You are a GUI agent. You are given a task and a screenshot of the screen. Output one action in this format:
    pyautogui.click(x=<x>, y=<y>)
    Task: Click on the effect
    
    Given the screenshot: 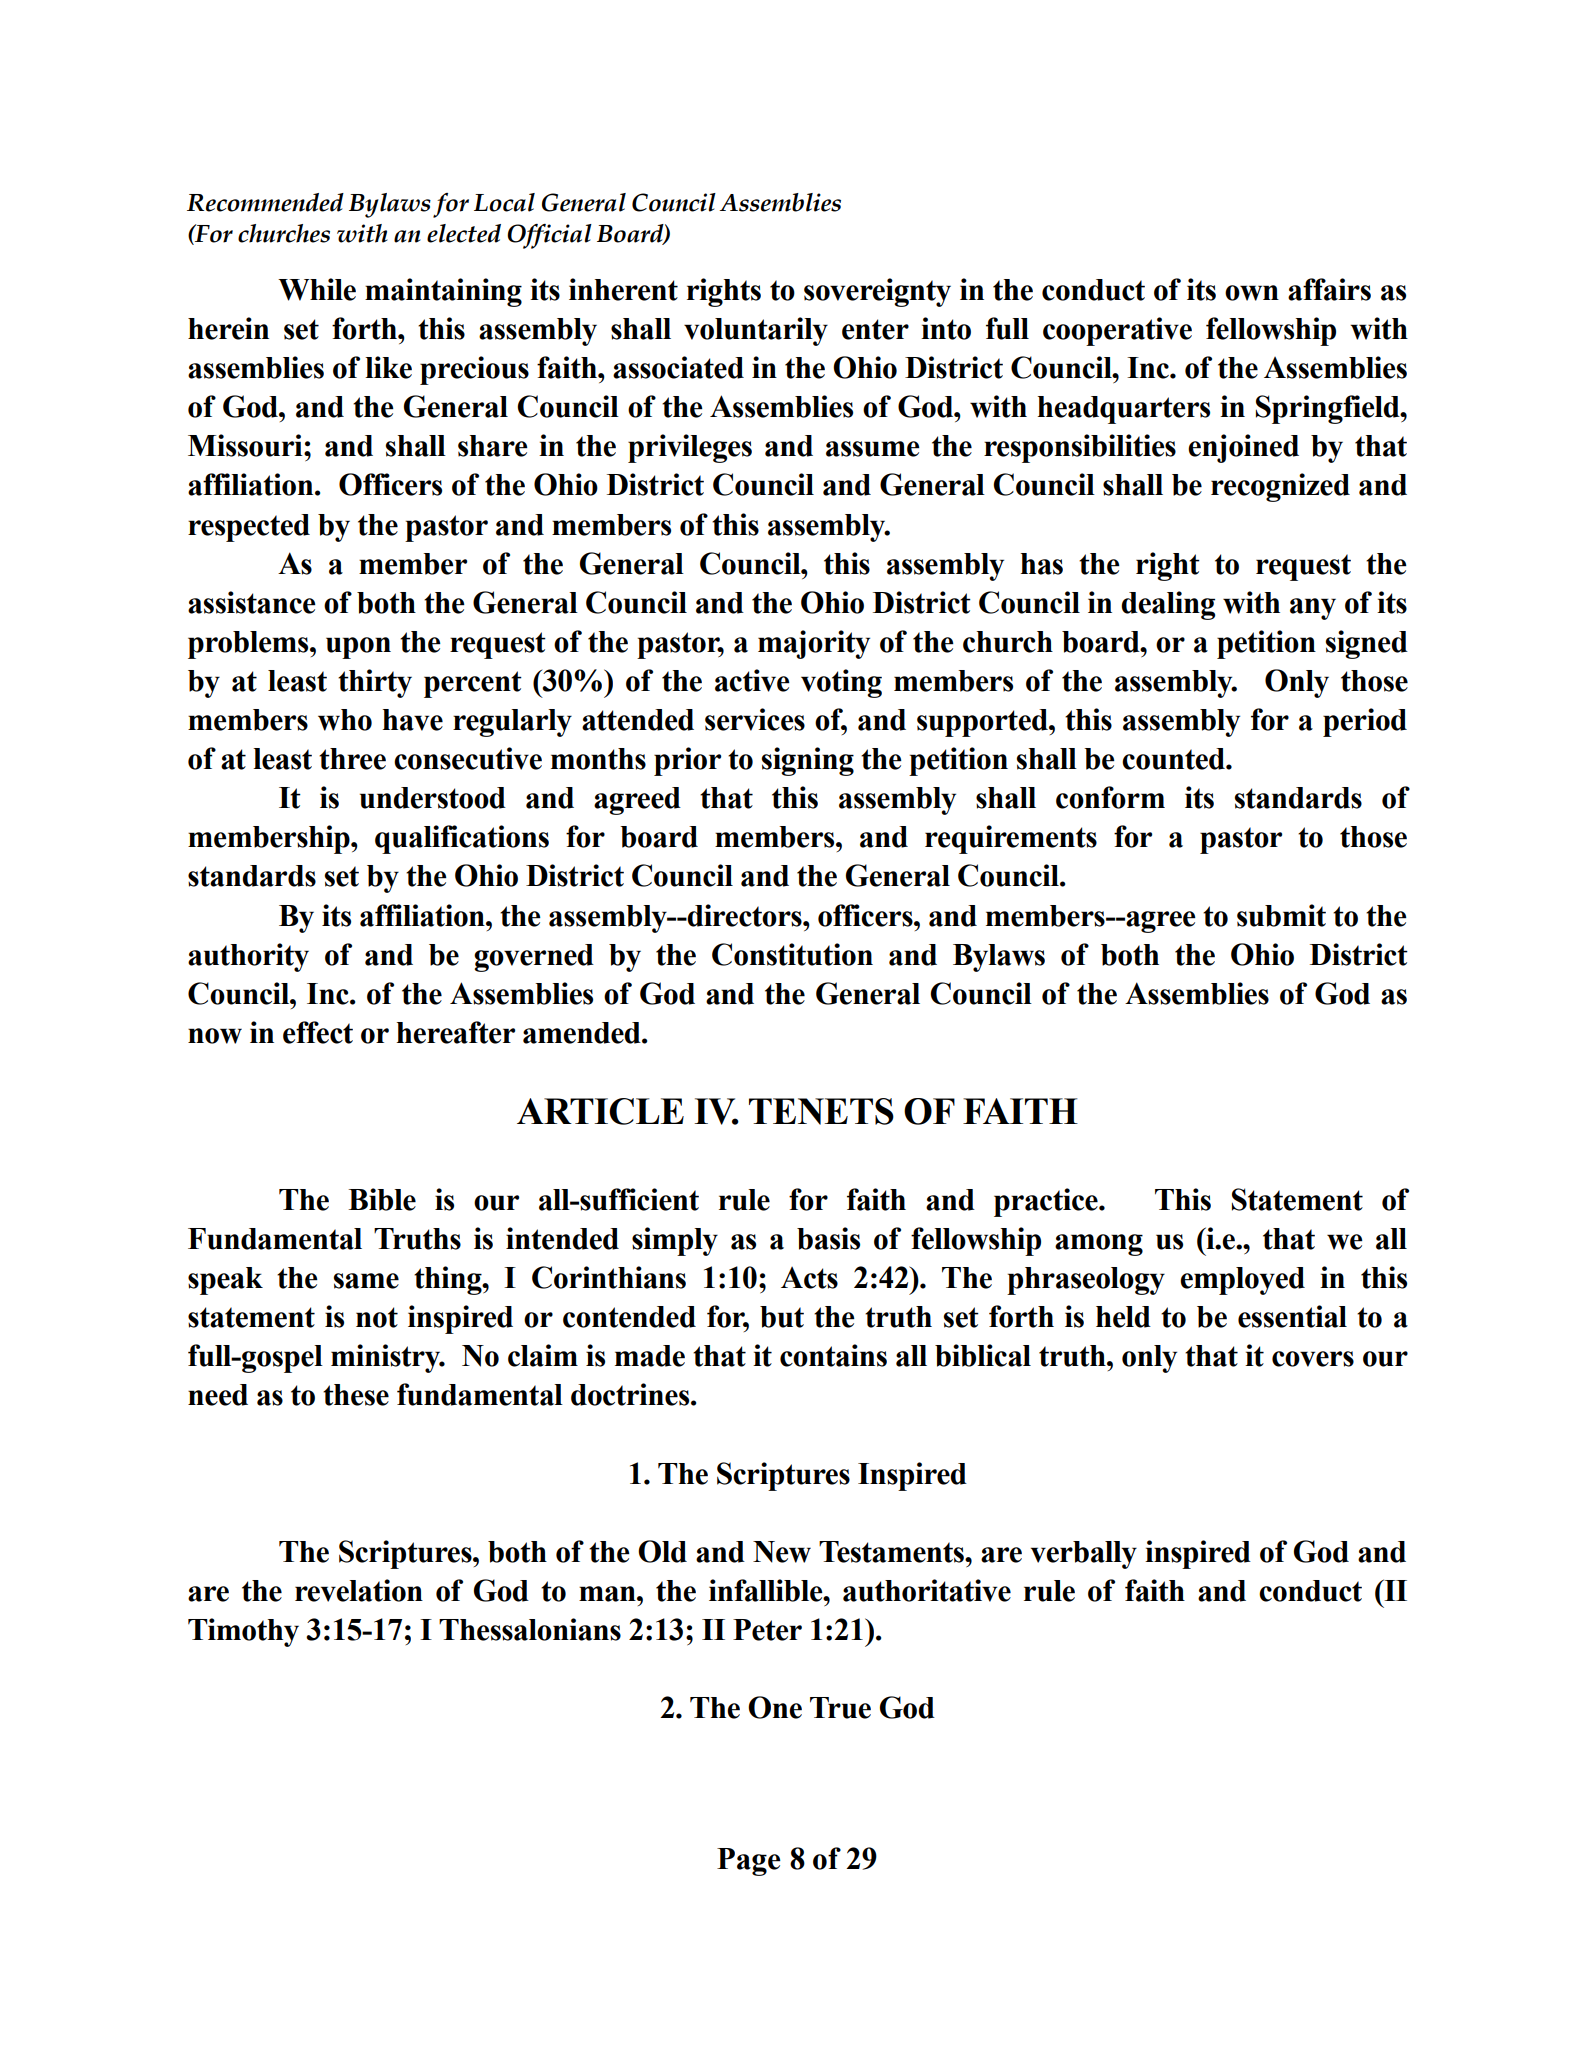 What is the action you would take?
    pyautogui.click(x=318, y=1032)
